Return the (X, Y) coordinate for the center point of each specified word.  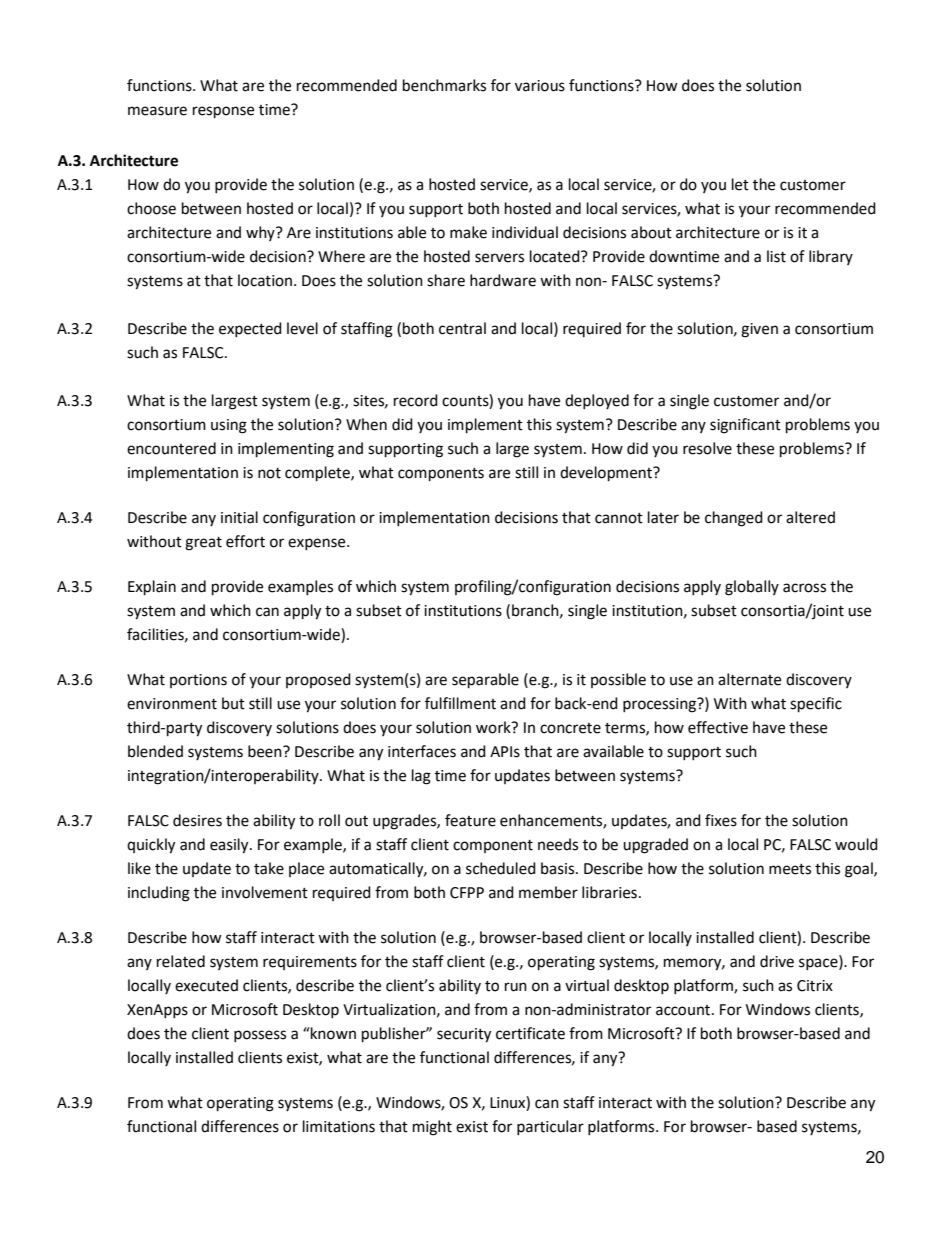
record (416, 400)
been (266, 751)
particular (550, 1127)
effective (718, 727)
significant (745, 426)
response (223, 112)
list (776, 256)
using (229, 426)
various (540, 86)
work (494, 727)
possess (260, 1036)
